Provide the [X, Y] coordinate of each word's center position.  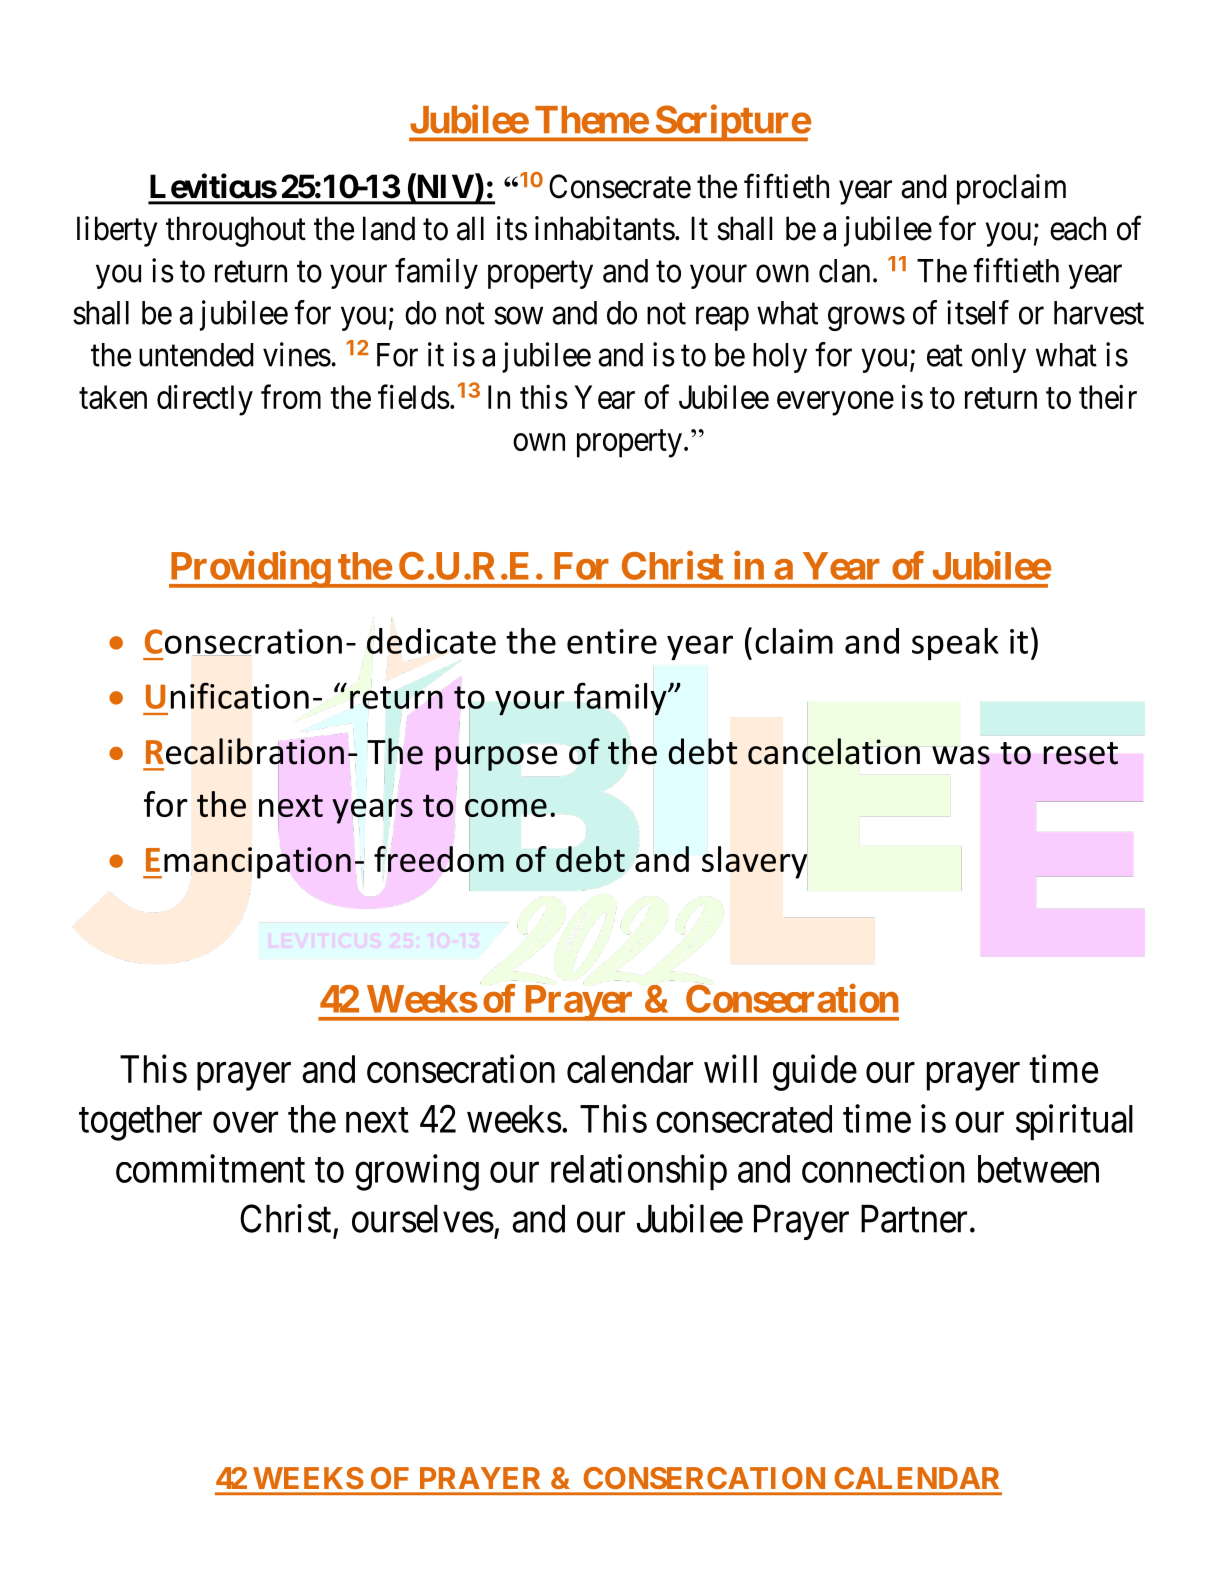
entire [612, 641]
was [961, 755]
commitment [210, 1168]
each [1078, 228]
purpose [496, 758]
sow [518, 316]
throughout [236, 231]
